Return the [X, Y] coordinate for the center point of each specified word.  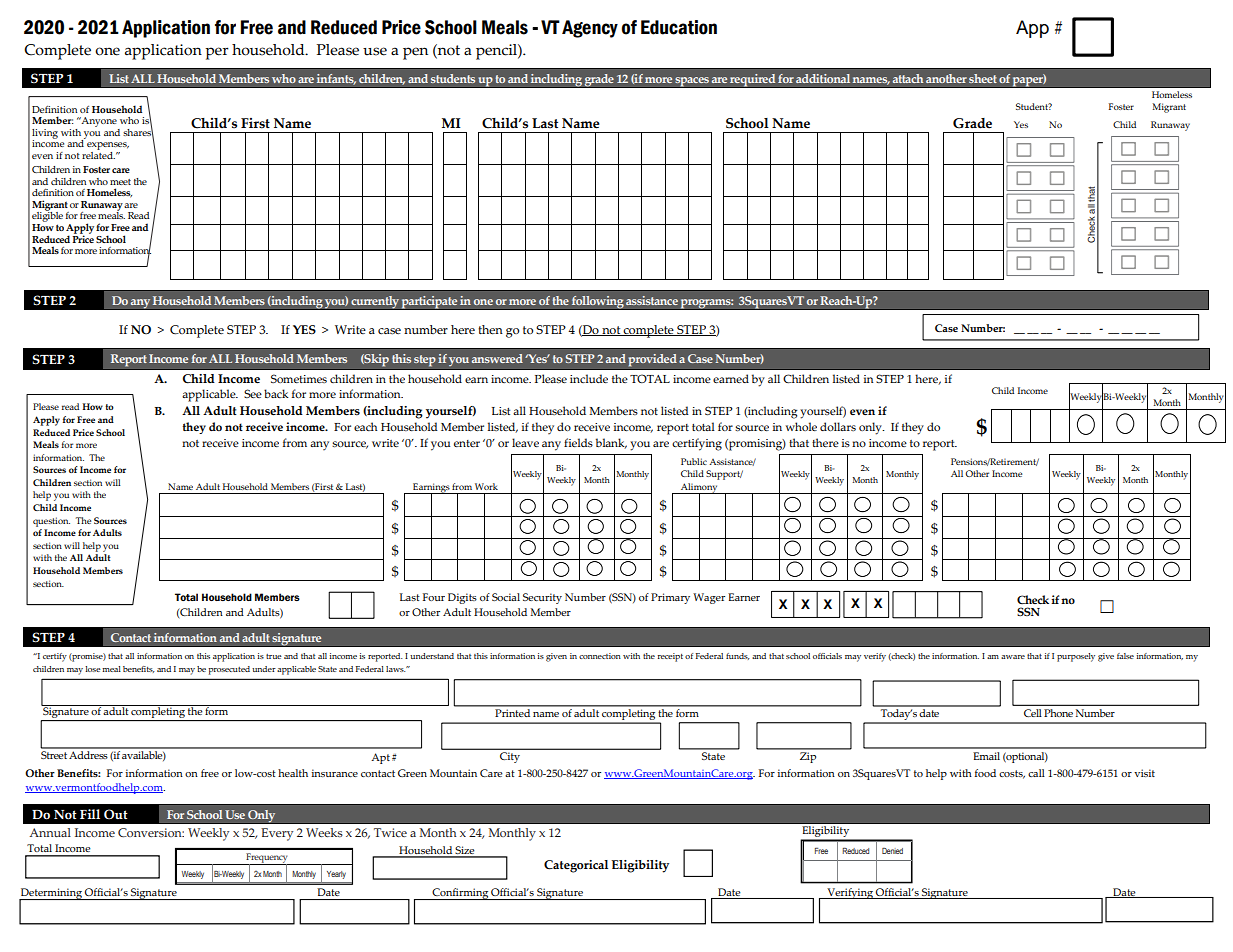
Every [277, 834]
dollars [838, 426]
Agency [590, 29]
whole [801, 426]
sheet [983, 78]
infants [336, 79]
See [253, 393]
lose [93, 669]
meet [120, 182]
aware [1013, 657]
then [490, 330]
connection [600, 656]
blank [611, 443]
